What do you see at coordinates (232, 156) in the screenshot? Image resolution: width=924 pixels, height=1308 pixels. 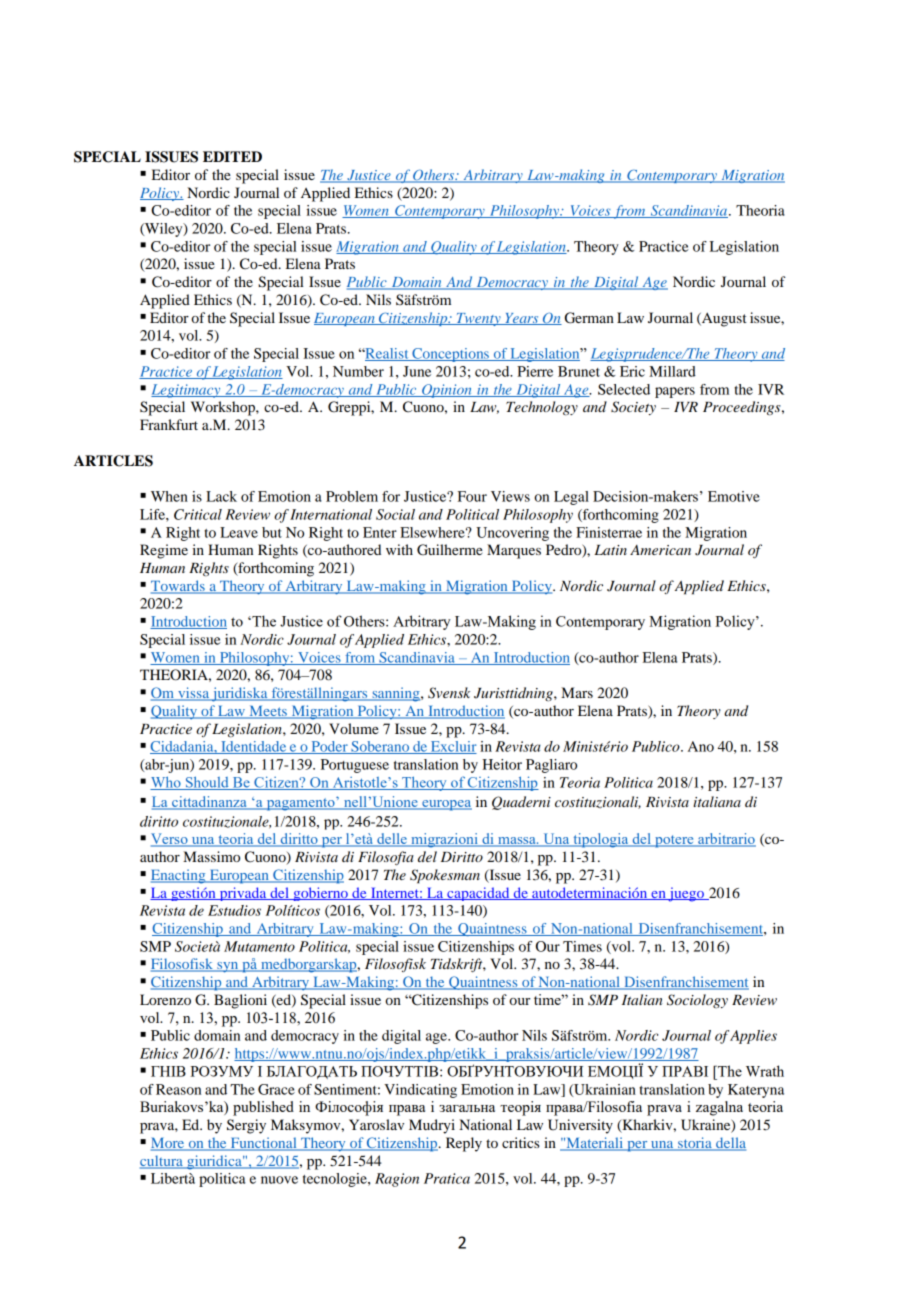 I see `EDITED` at bounding box center [232, 156].
